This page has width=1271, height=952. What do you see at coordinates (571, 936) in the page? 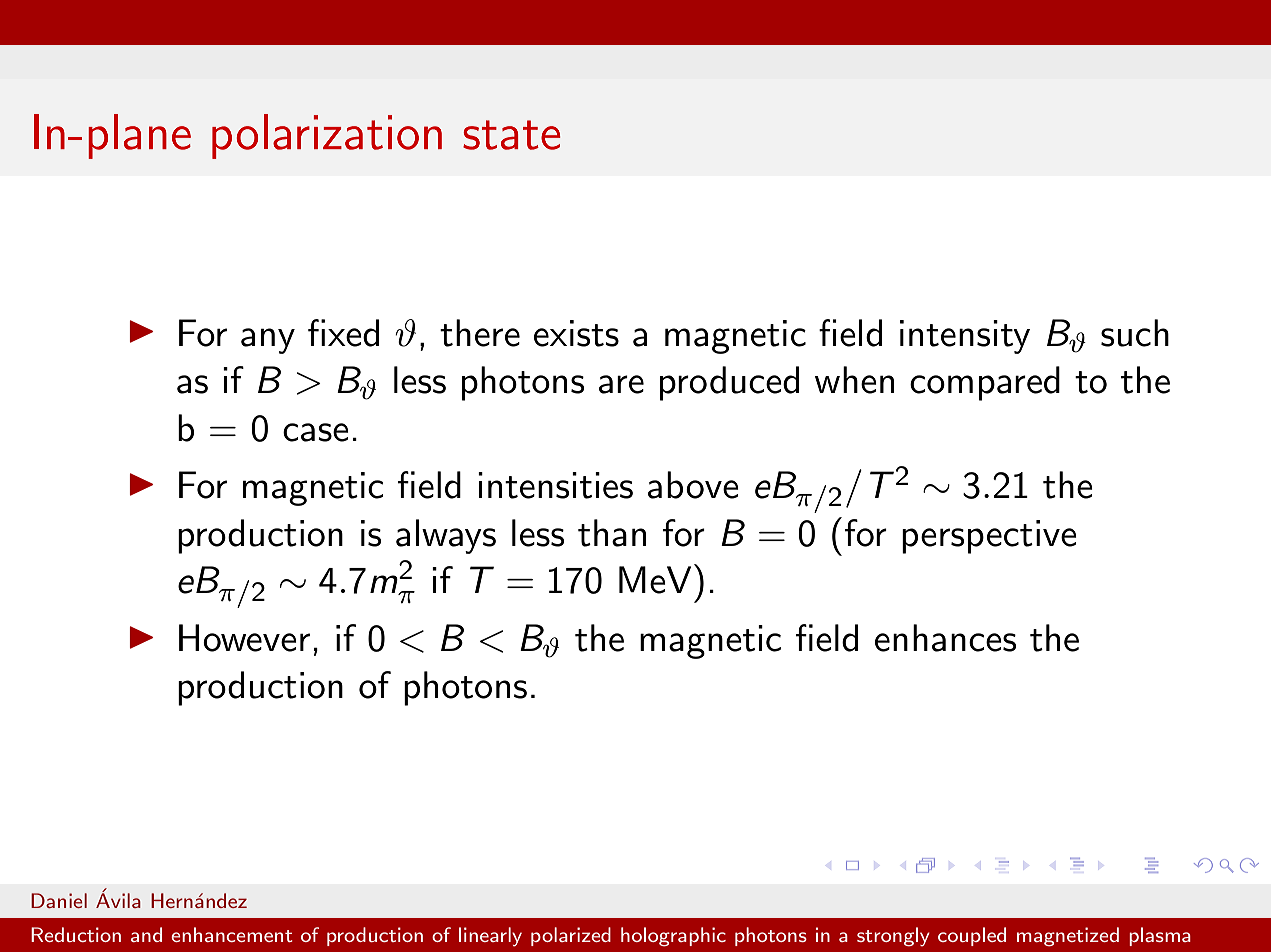
I see `polarized` at bounding box center [571, 936].
